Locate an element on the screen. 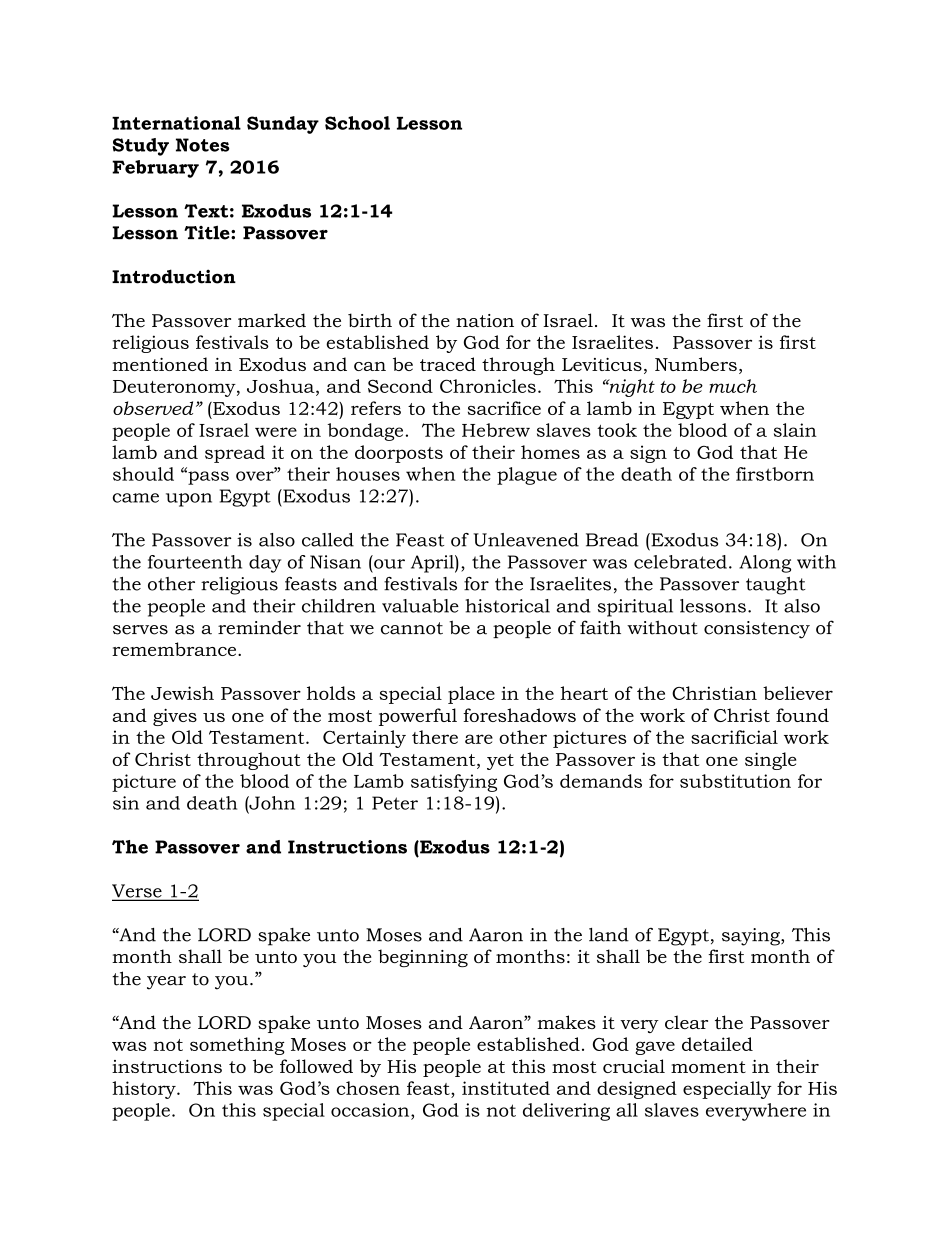 Image resolution: width=952 pixels, height=1233 pixels. sacrificial is located at coordinates (734, 737).
